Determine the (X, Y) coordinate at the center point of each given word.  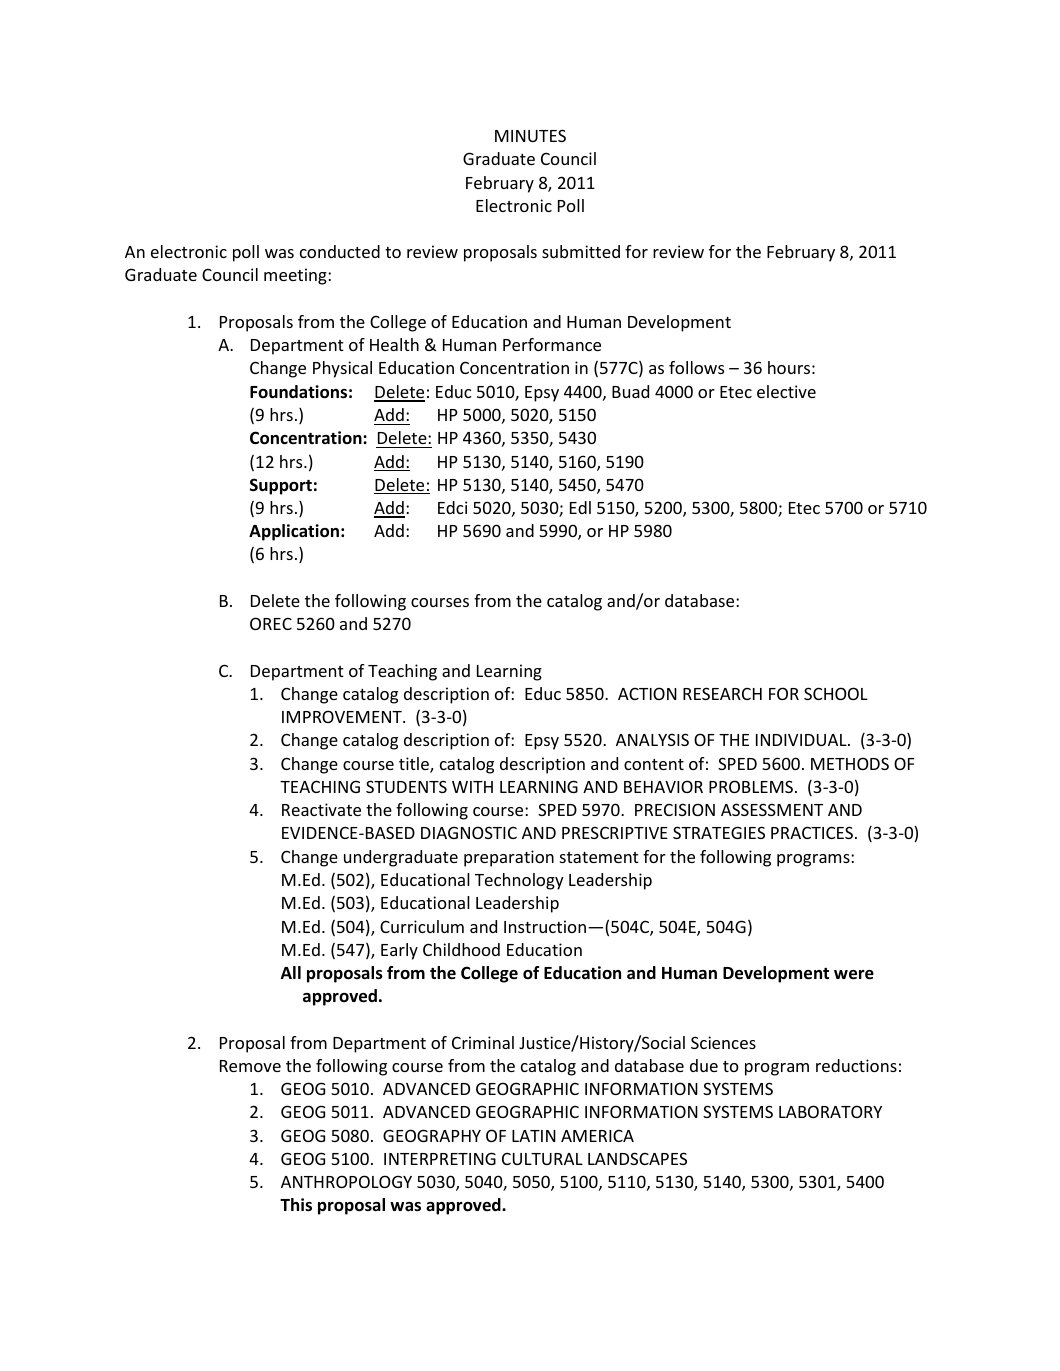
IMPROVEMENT (343, 716)
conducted (340, 251)
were (854, 975)
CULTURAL (542, 1158)
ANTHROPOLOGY (346, 1181)
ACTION (647, 693)
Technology (519, 881)
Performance (552, 344)
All (291, 972)
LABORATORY (830, 1111)
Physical (342, 369)
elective (786, 391)
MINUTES (530, 135)
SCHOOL (836, 693)
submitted (581, 251)
